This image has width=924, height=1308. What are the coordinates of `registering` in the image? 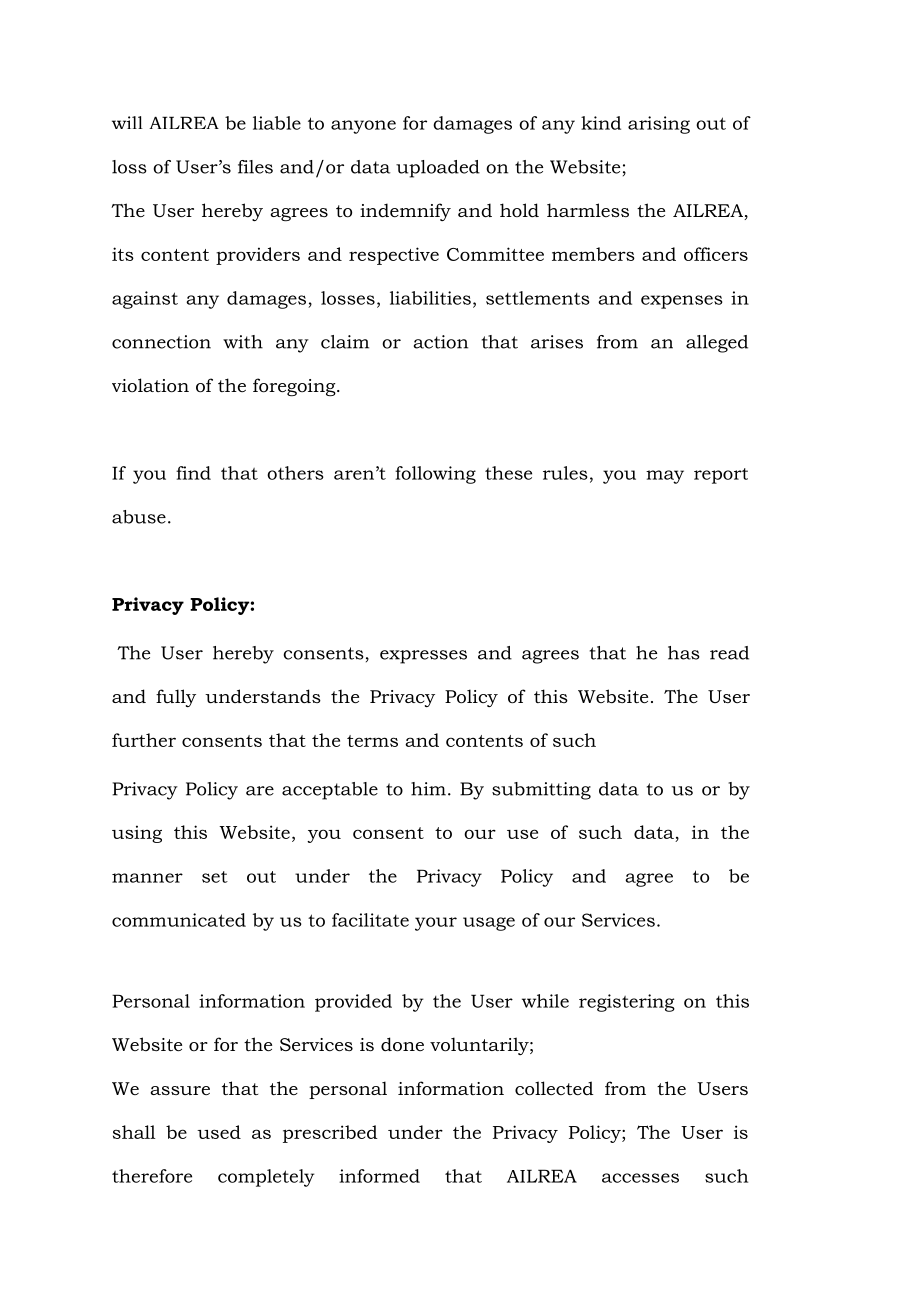 It's located at (627, 1003).
